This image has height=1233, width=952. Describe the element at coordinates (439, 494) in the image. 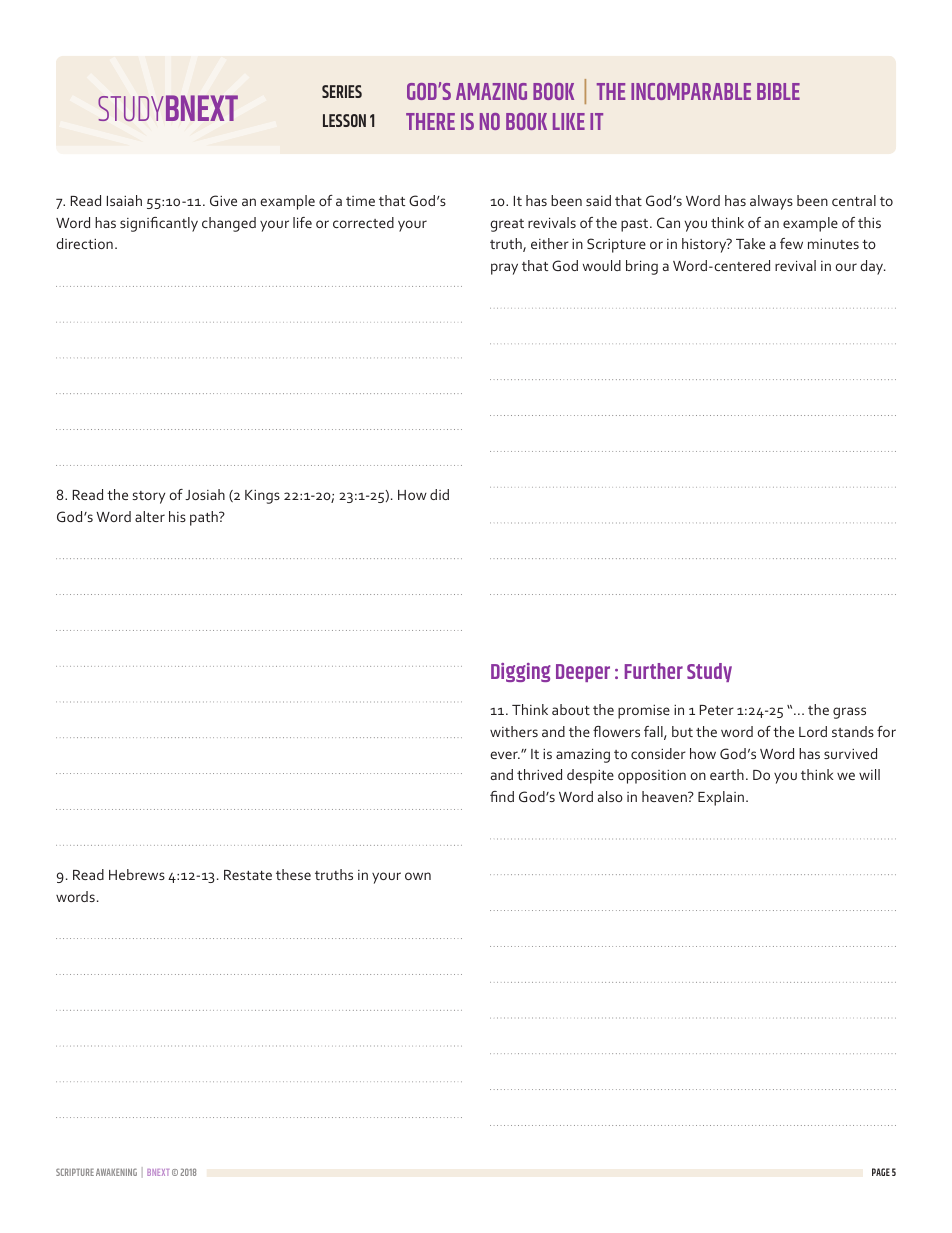

I see `did` at that location.
